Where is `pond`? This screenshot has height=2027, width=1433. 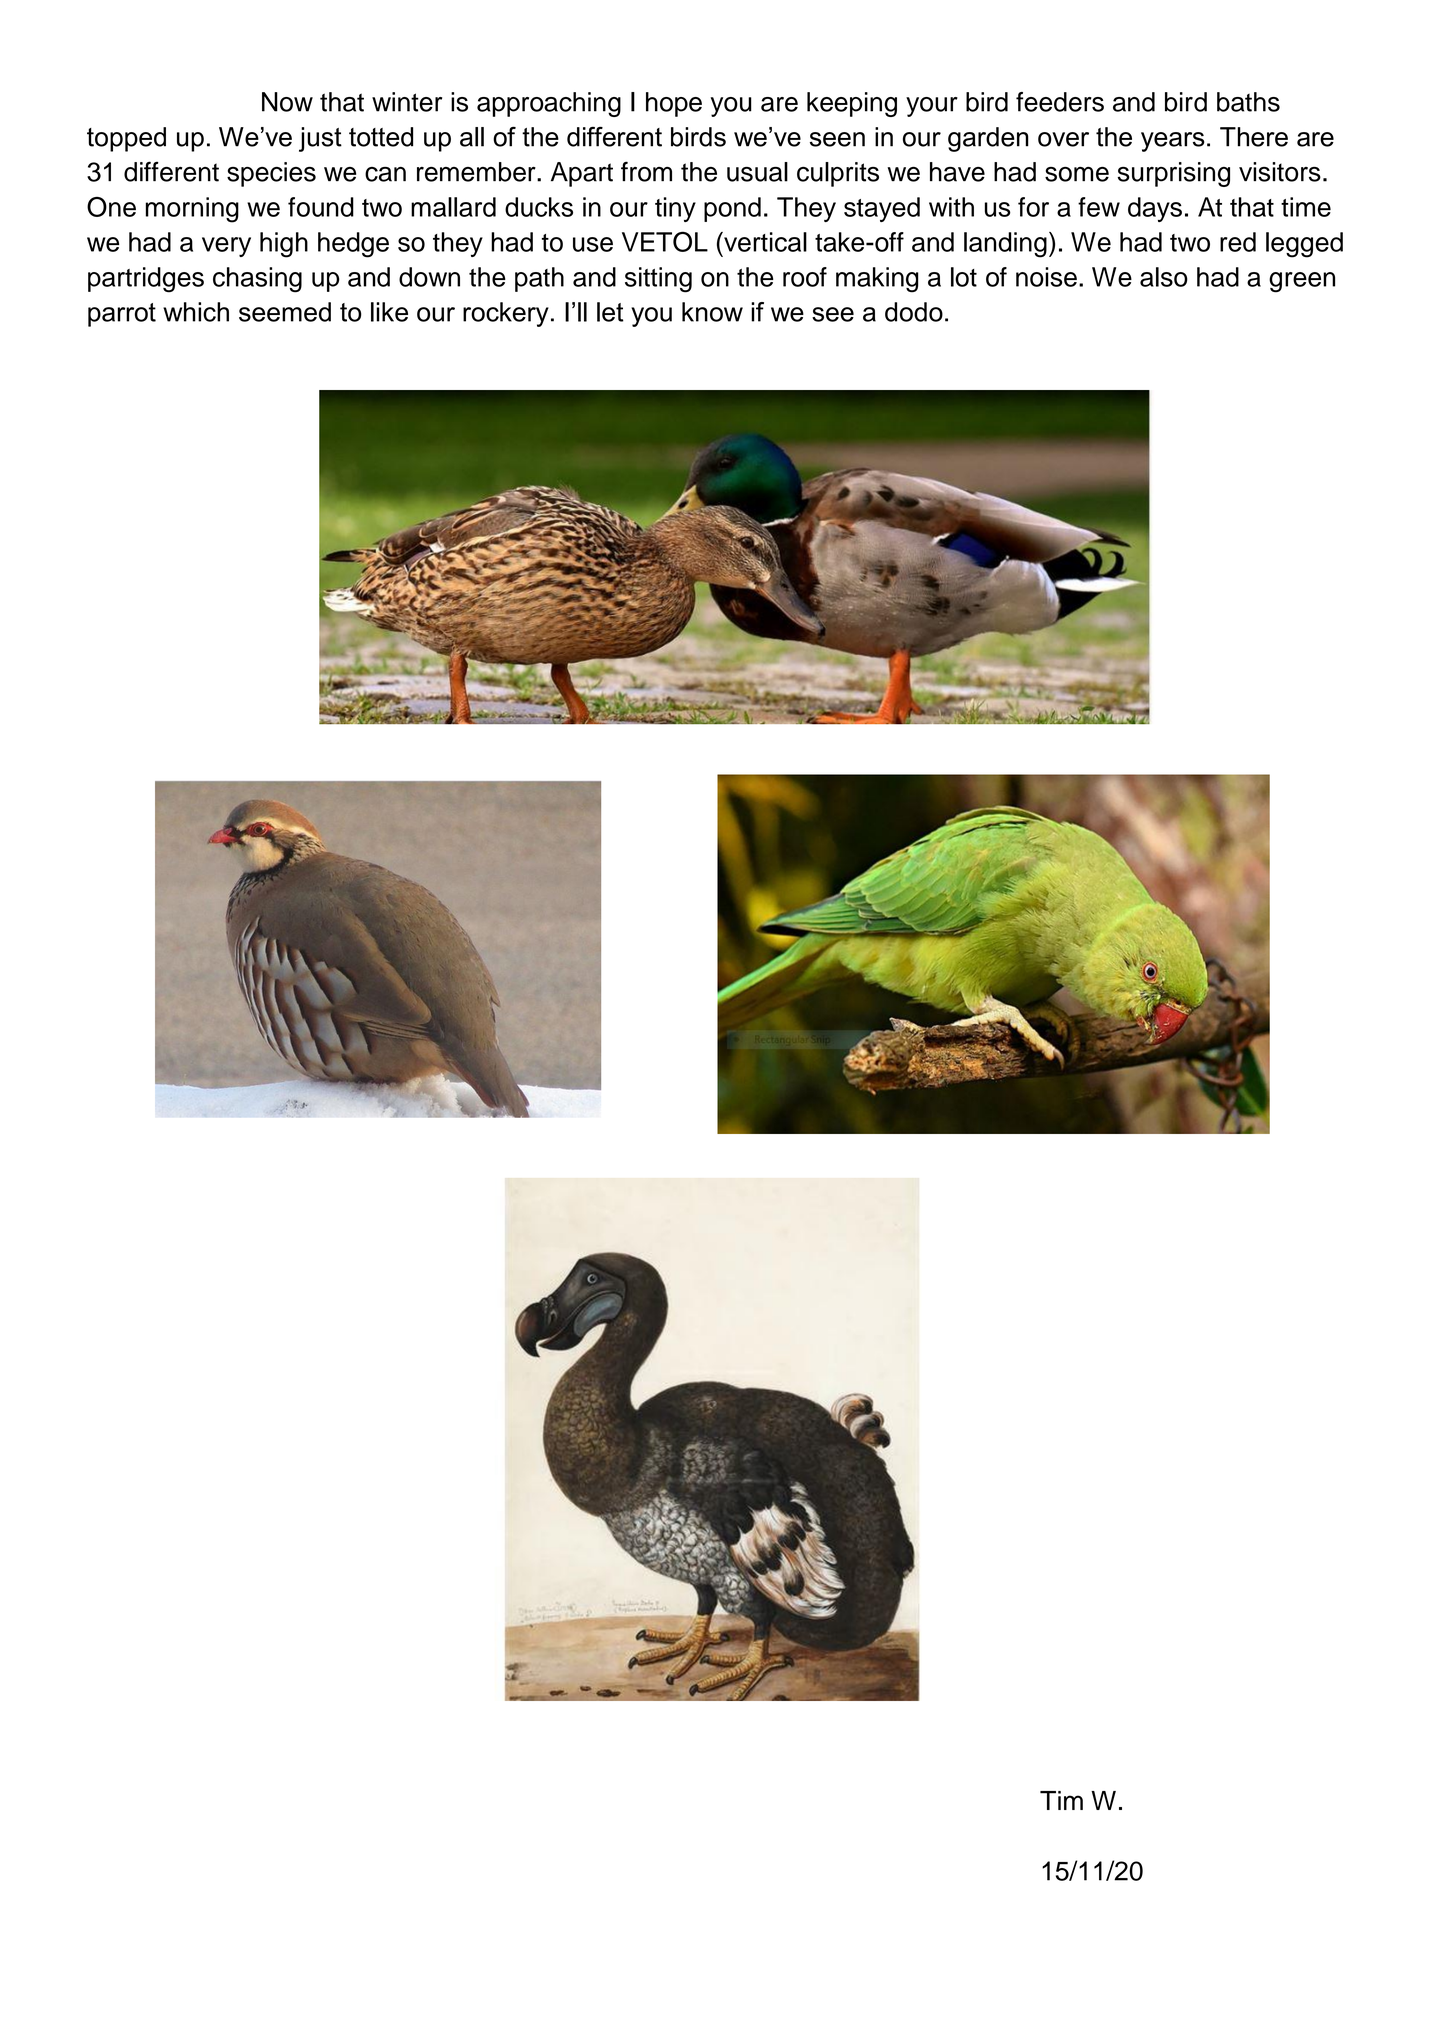 pond is located at coordinates (732, 209).
